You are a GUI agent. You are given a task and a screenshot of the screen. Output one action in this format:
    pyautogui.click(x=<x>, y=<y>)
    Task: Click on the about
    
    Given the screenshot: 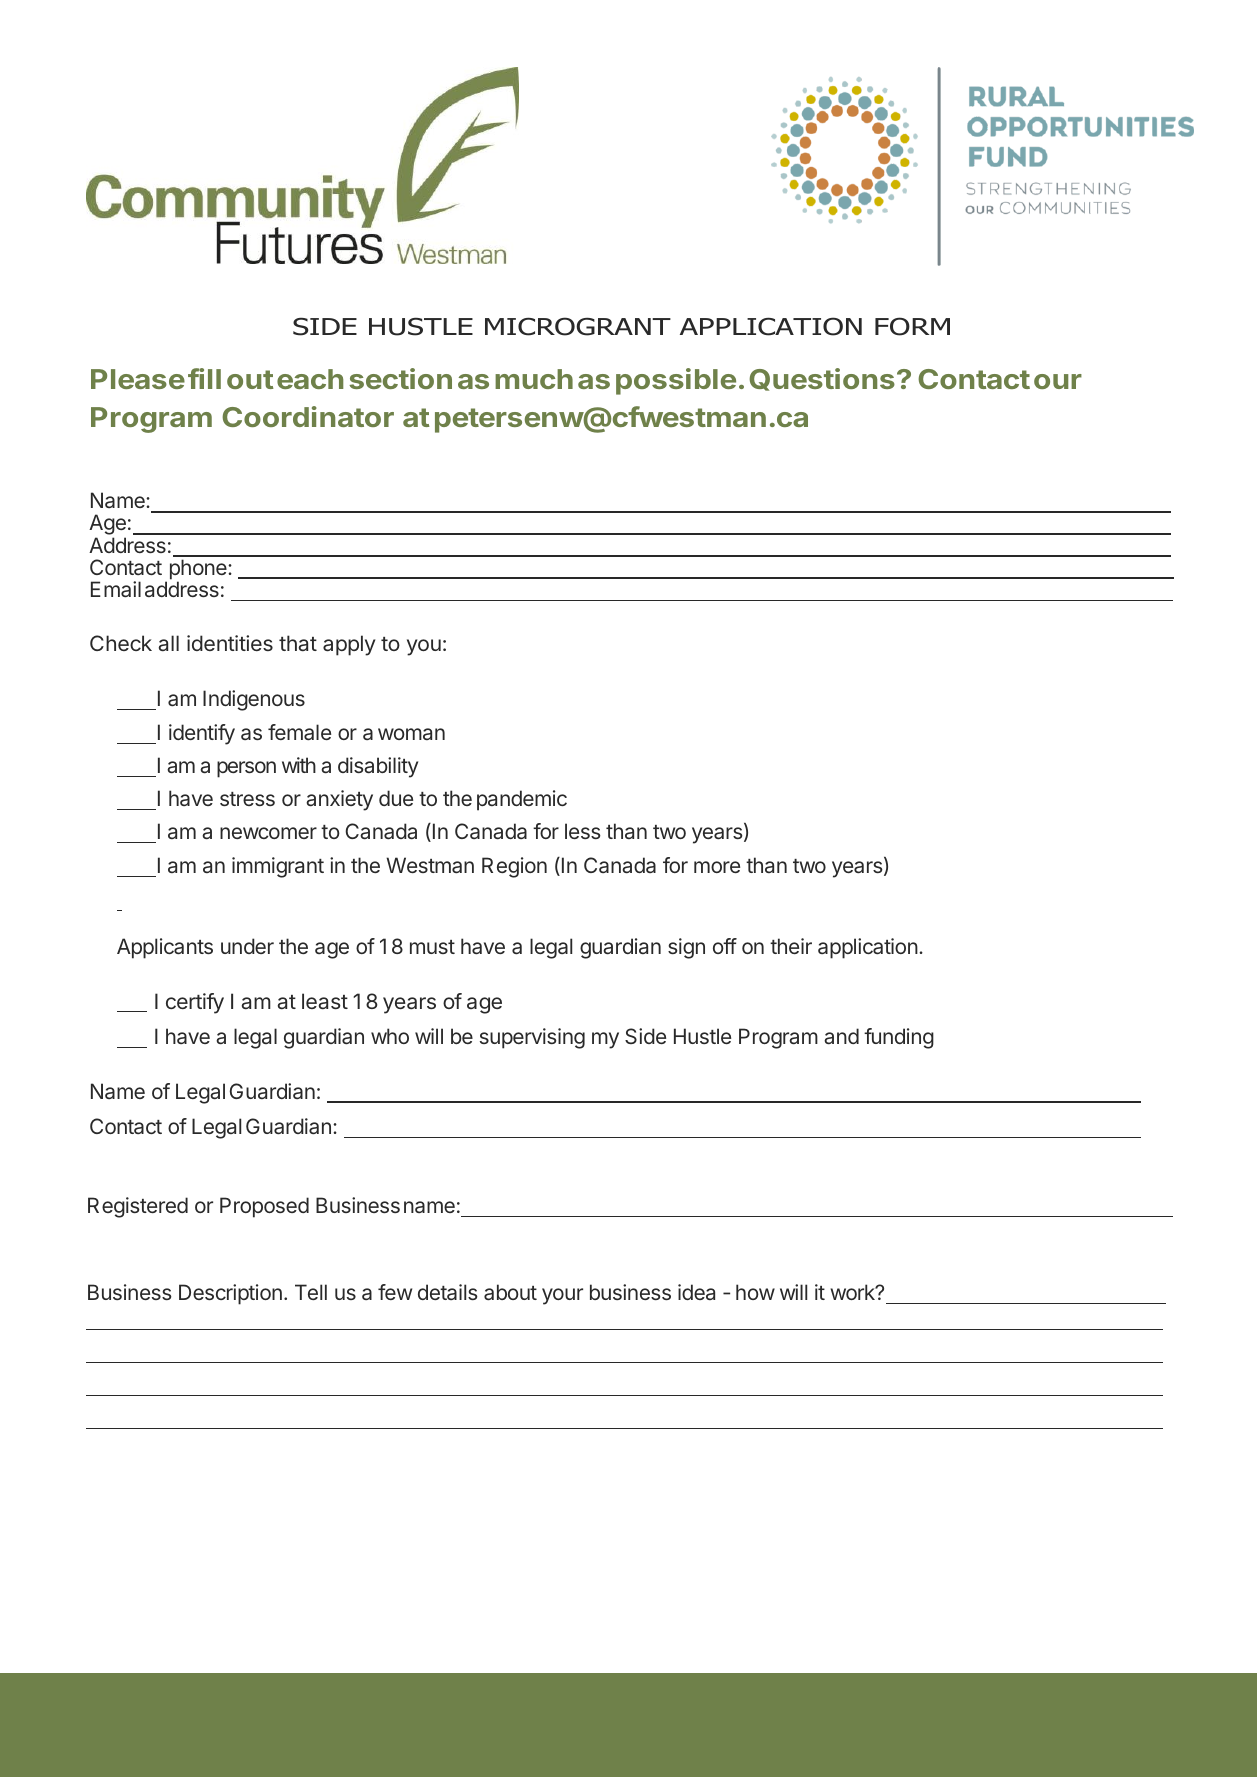 What is the action you would take?
    pyautogui.click(x=510, y=1292)
